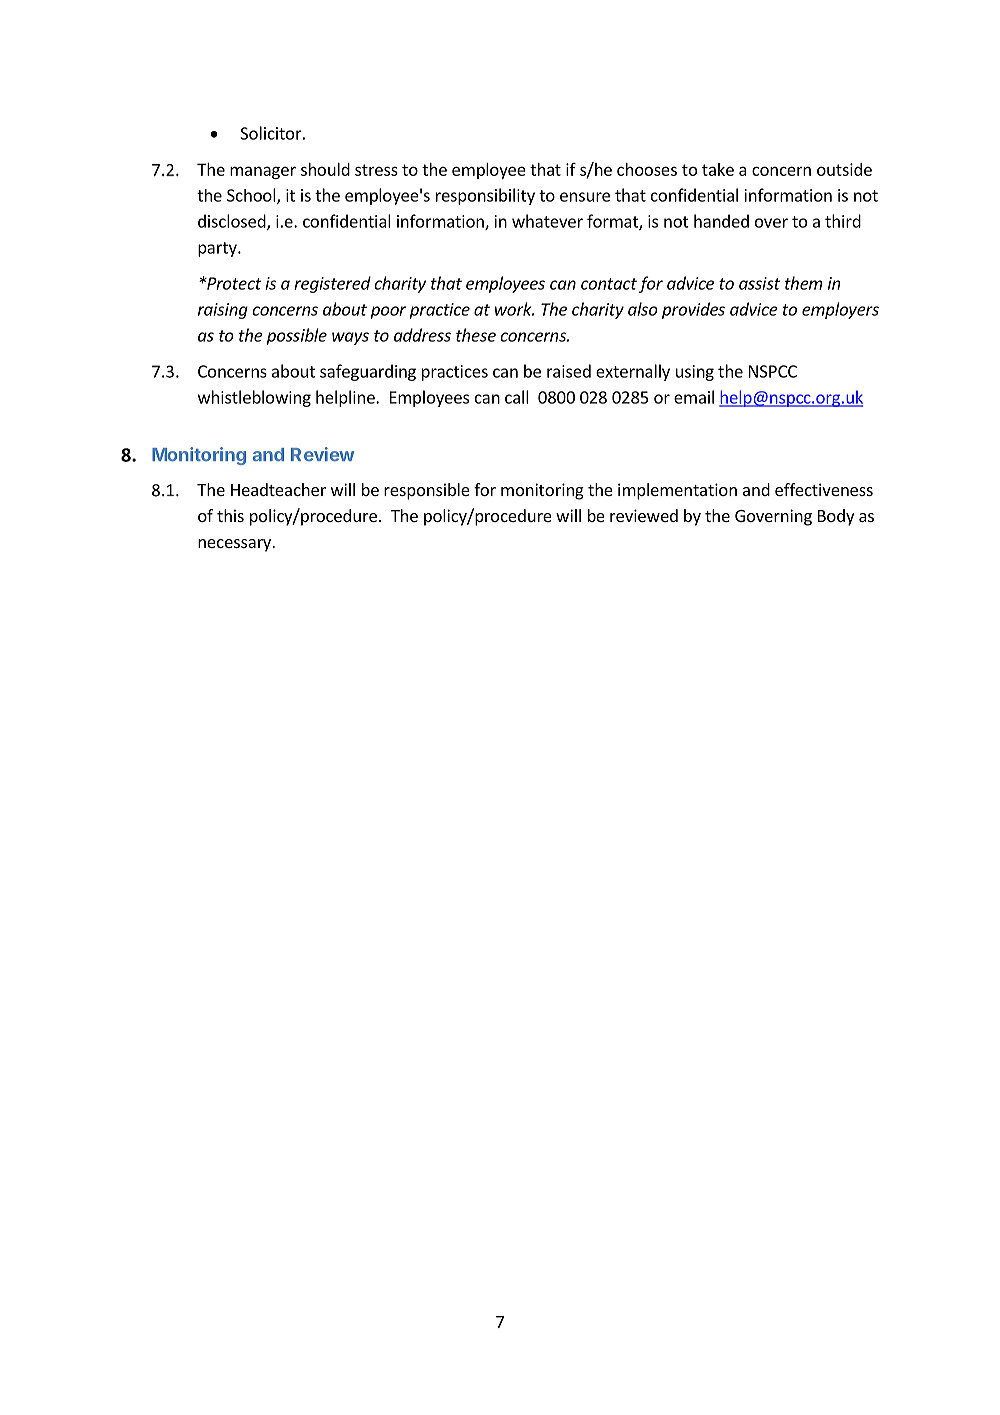 Image resolution: width=1000 pixels, height=1415 pixels. I want to click on take, so click(718, 169).
